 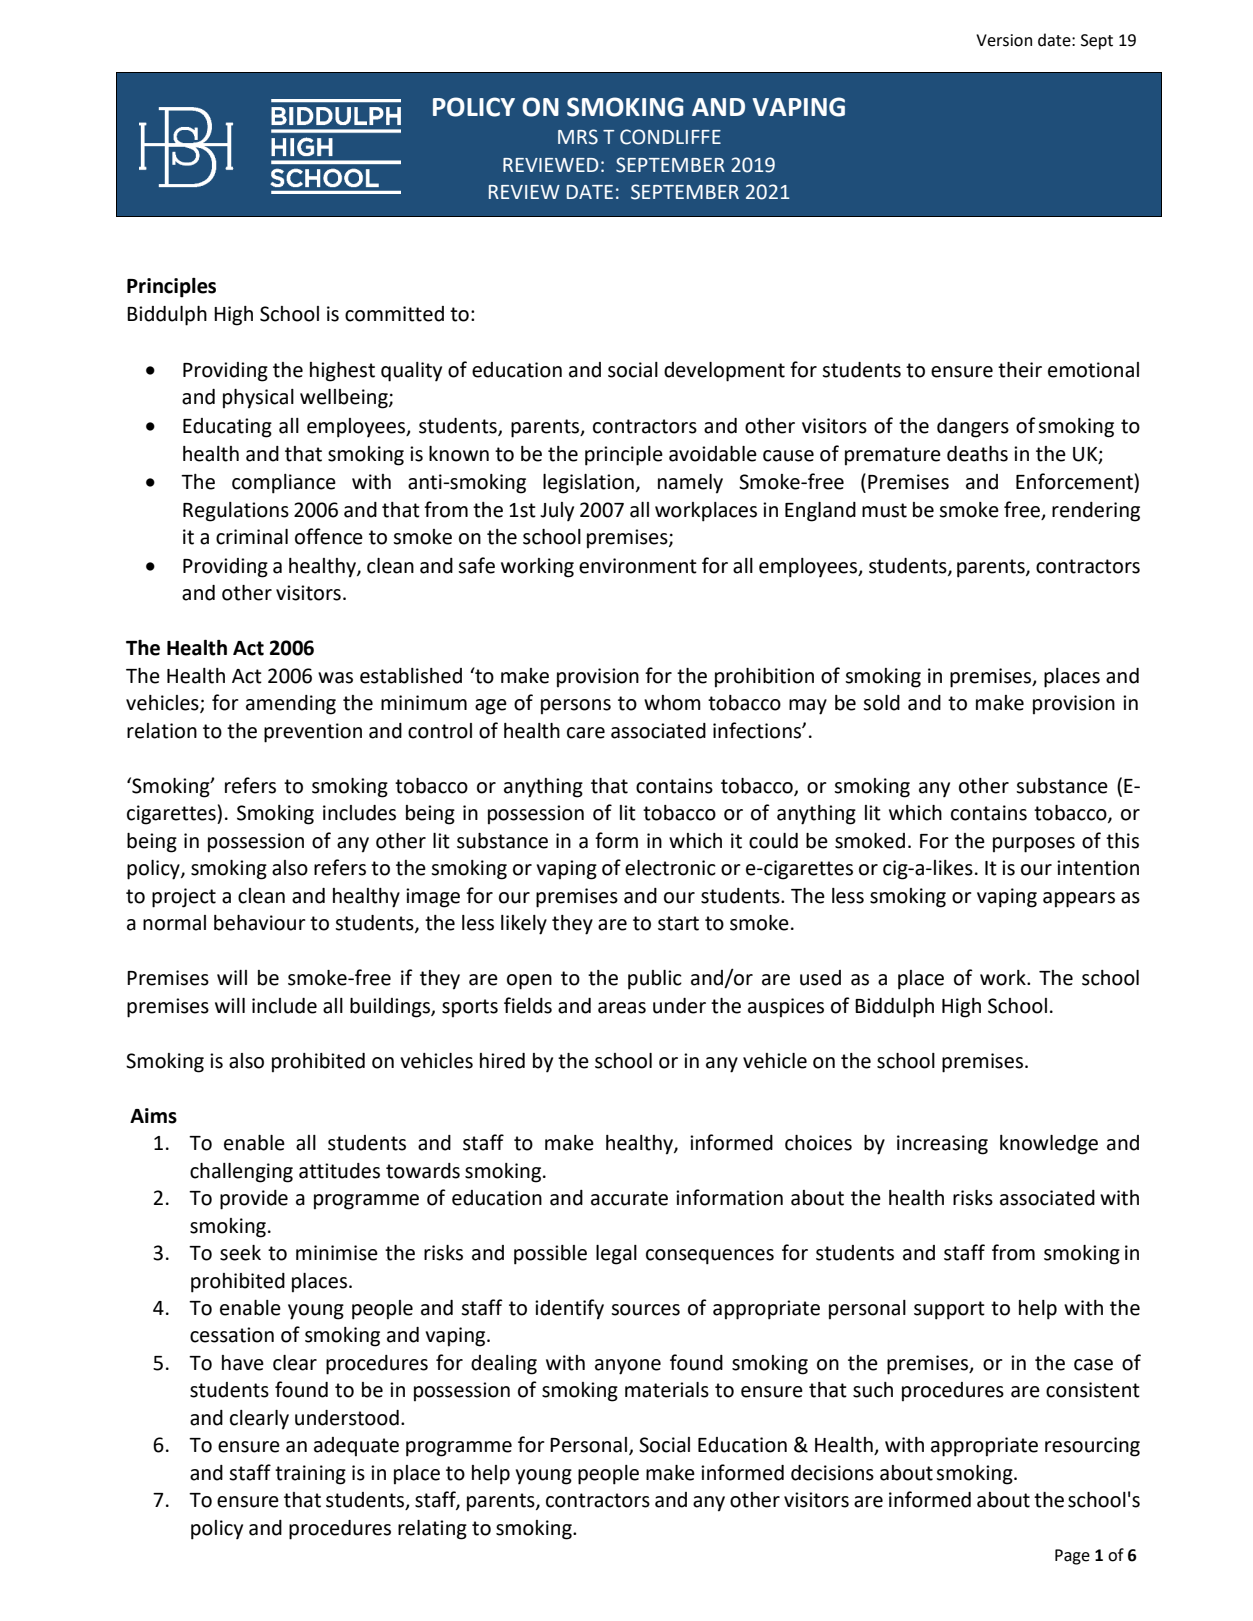 I want to click on prevention, so click(x=313, y=733).
